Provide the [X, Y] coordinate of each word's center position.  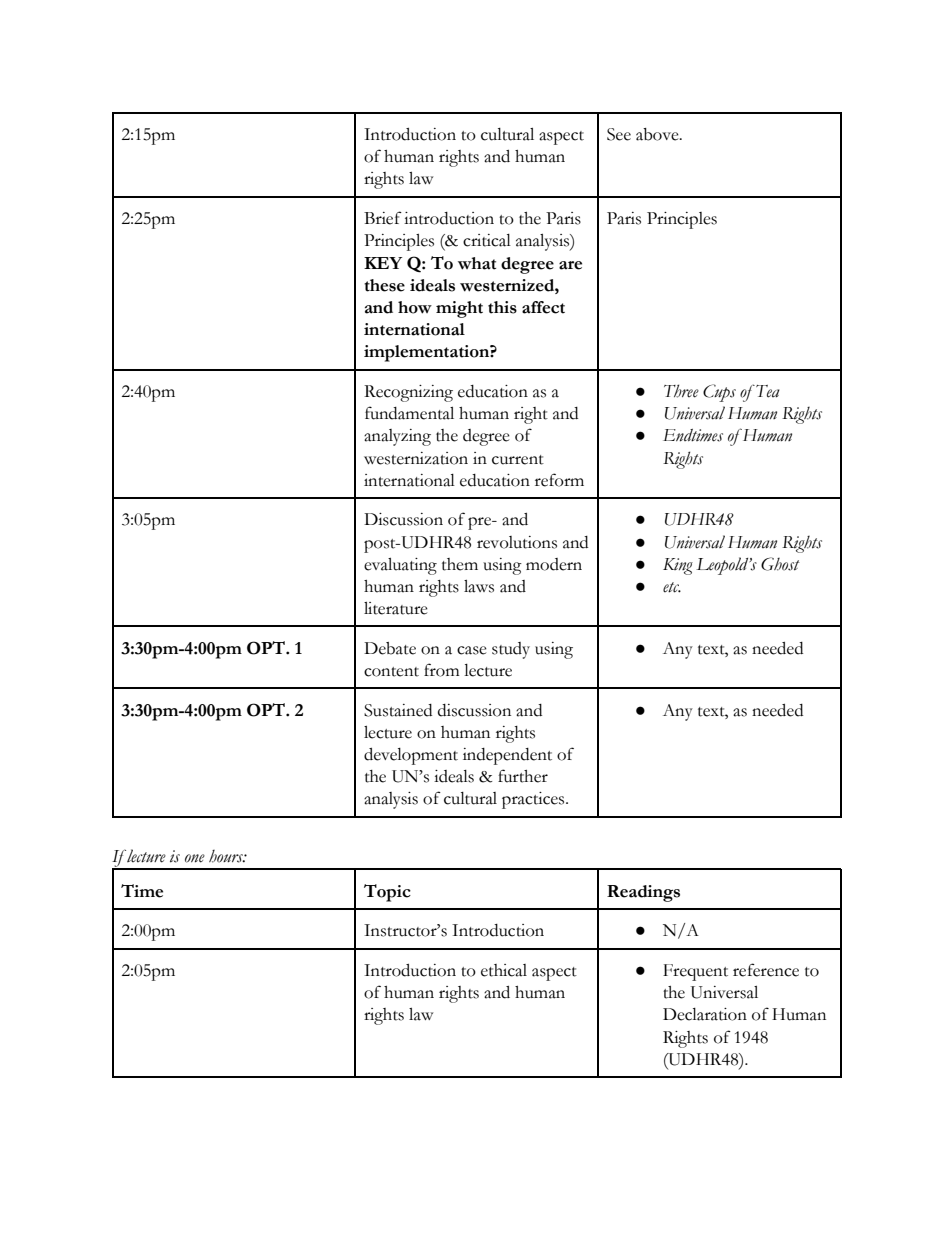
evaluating [400, 566]
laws [479, 586]
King [678, 566]
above [658, 134]
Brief [383, 218]
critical [487, 240]
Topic [387, 893]
